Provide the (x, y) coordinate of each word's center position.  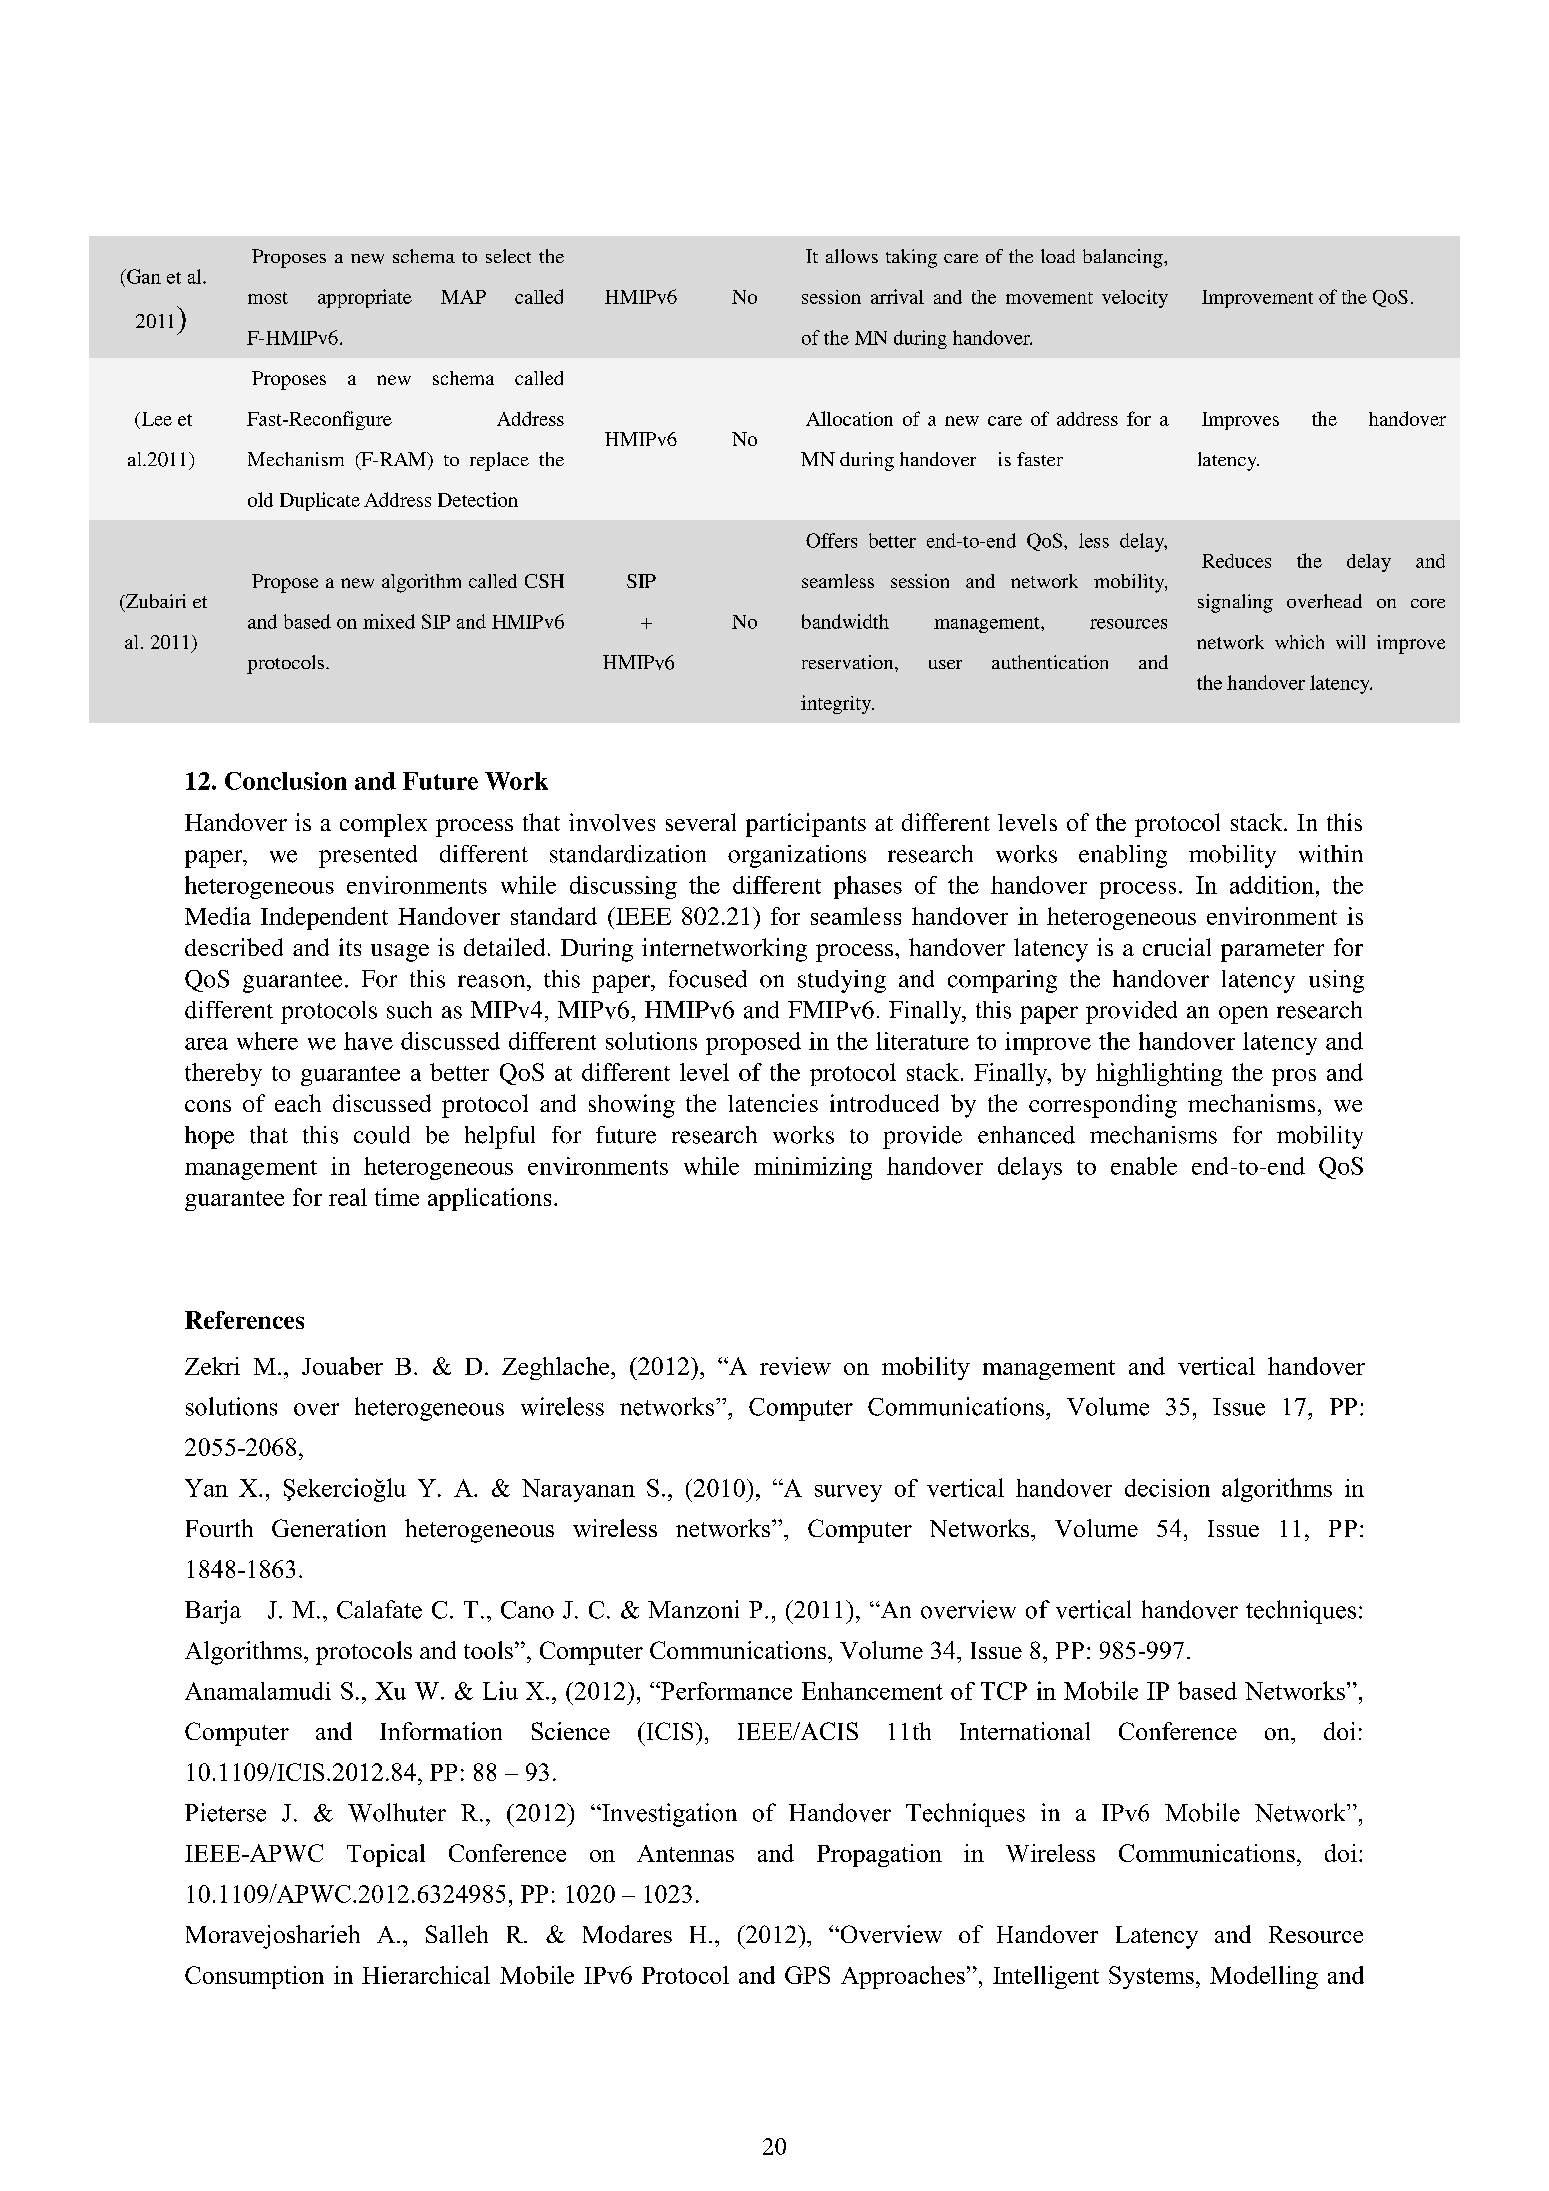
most (268, 298)
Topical (386, 1855)
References (244, 1320)
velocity (1135, 299)
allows (852, 256)
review (795, 1366)
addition (1272, 885)
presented (368, 856)
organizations (797, 856)
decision (1167, 1488)
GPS (807, 1975)
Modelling (1264, 1977)
